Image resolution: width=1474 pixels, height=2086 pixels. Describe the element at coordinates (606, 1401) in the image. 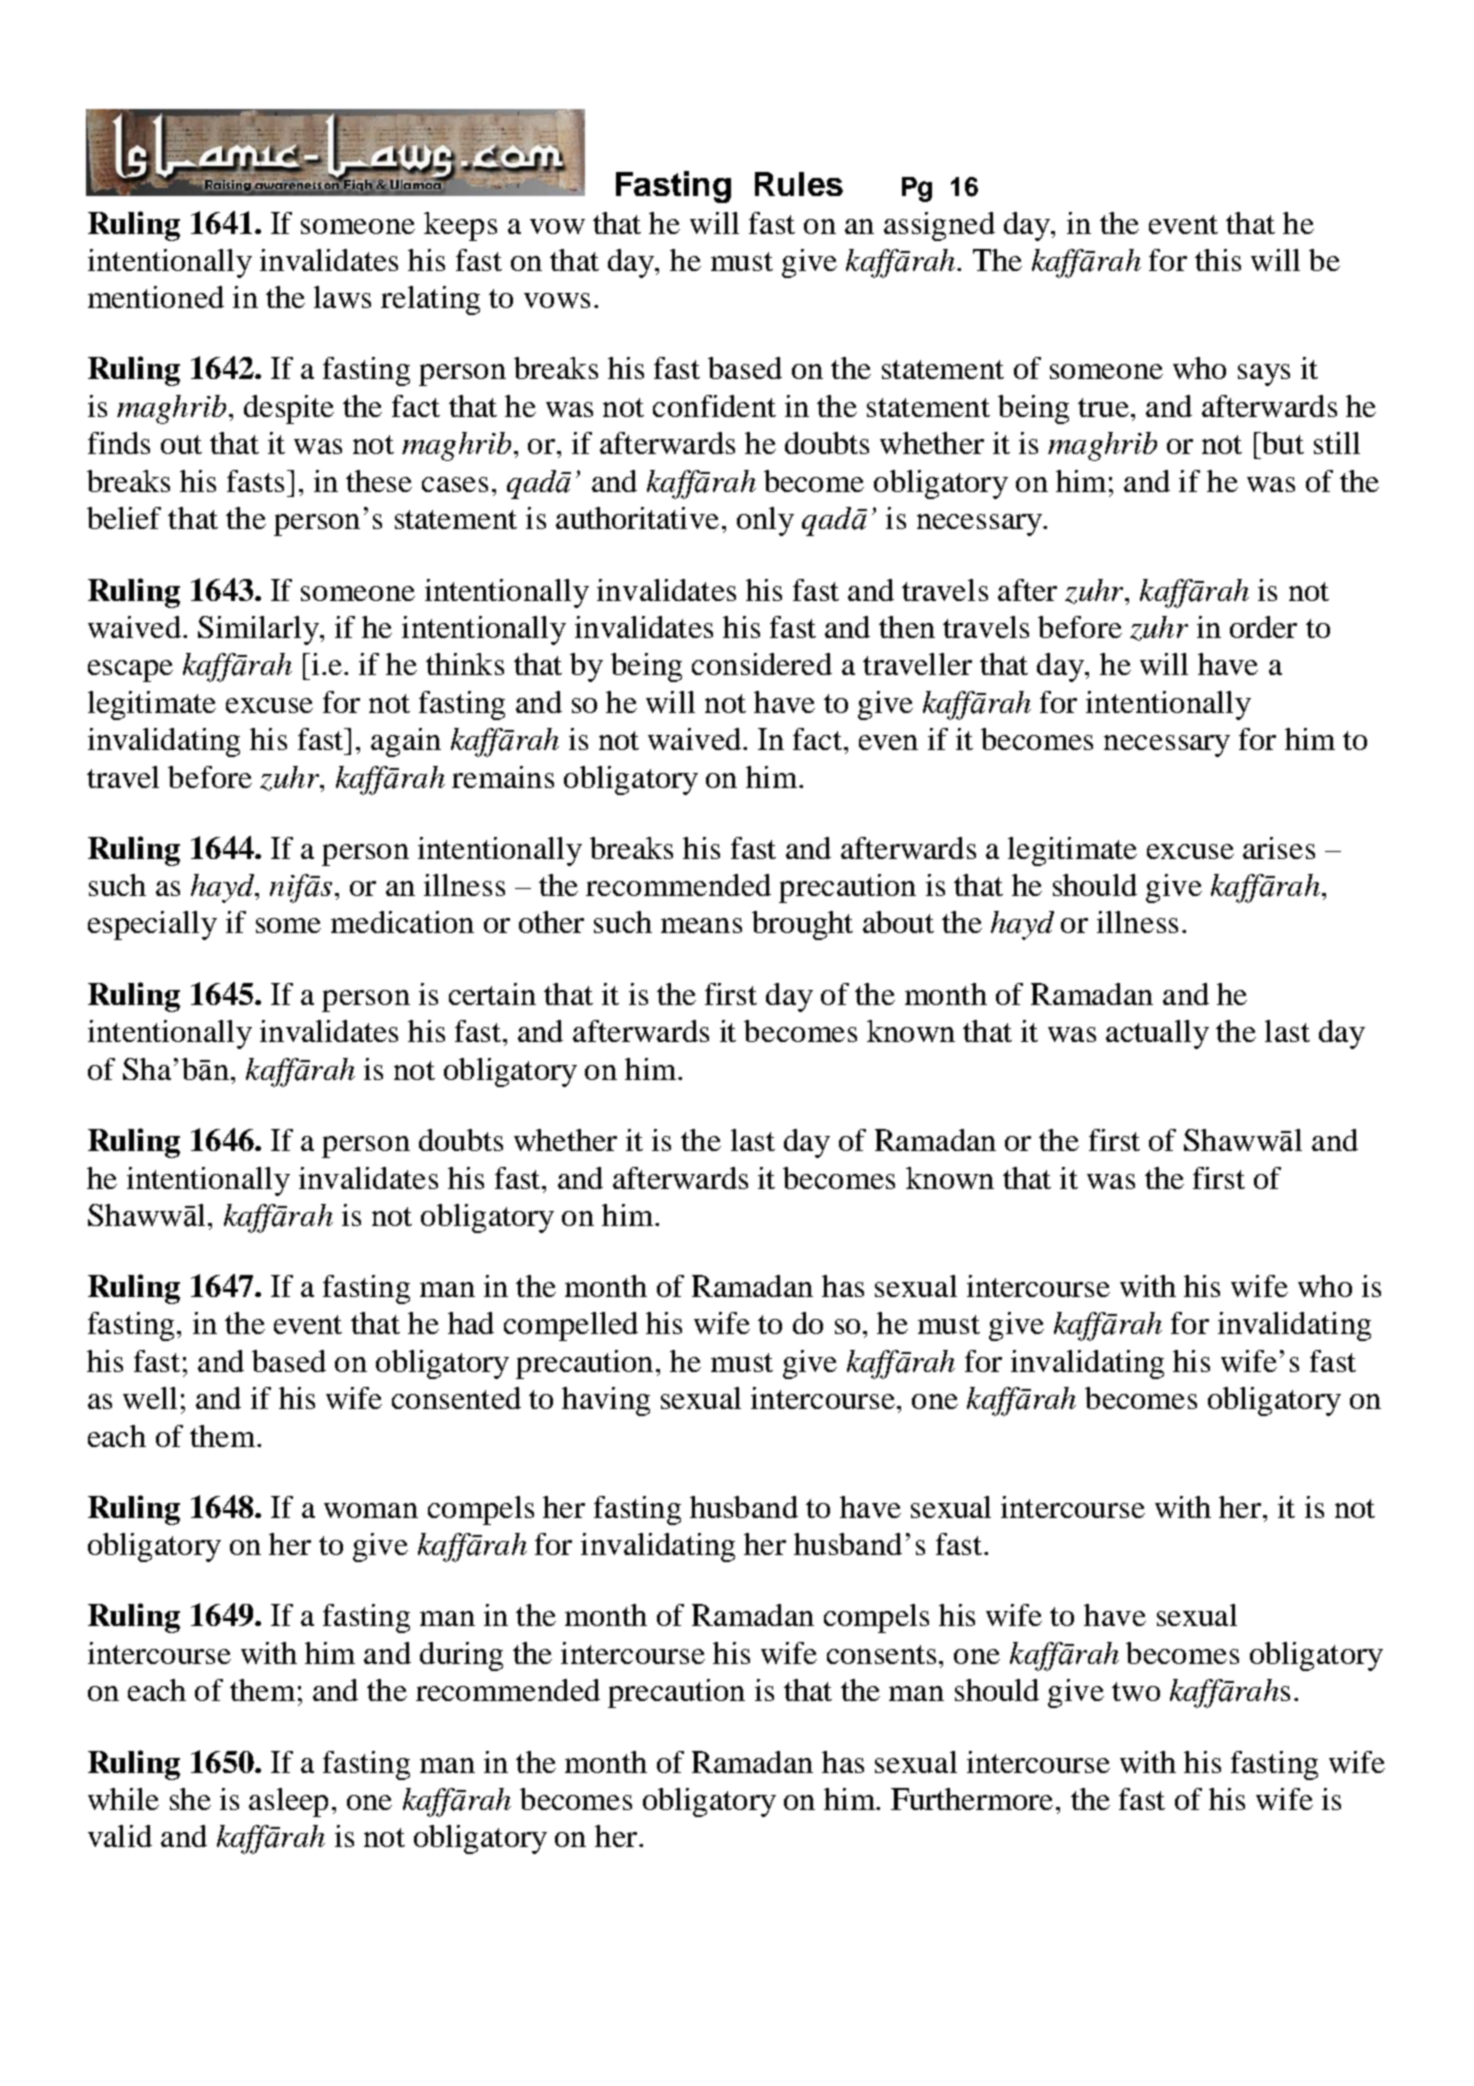

I see `having` at that location.
